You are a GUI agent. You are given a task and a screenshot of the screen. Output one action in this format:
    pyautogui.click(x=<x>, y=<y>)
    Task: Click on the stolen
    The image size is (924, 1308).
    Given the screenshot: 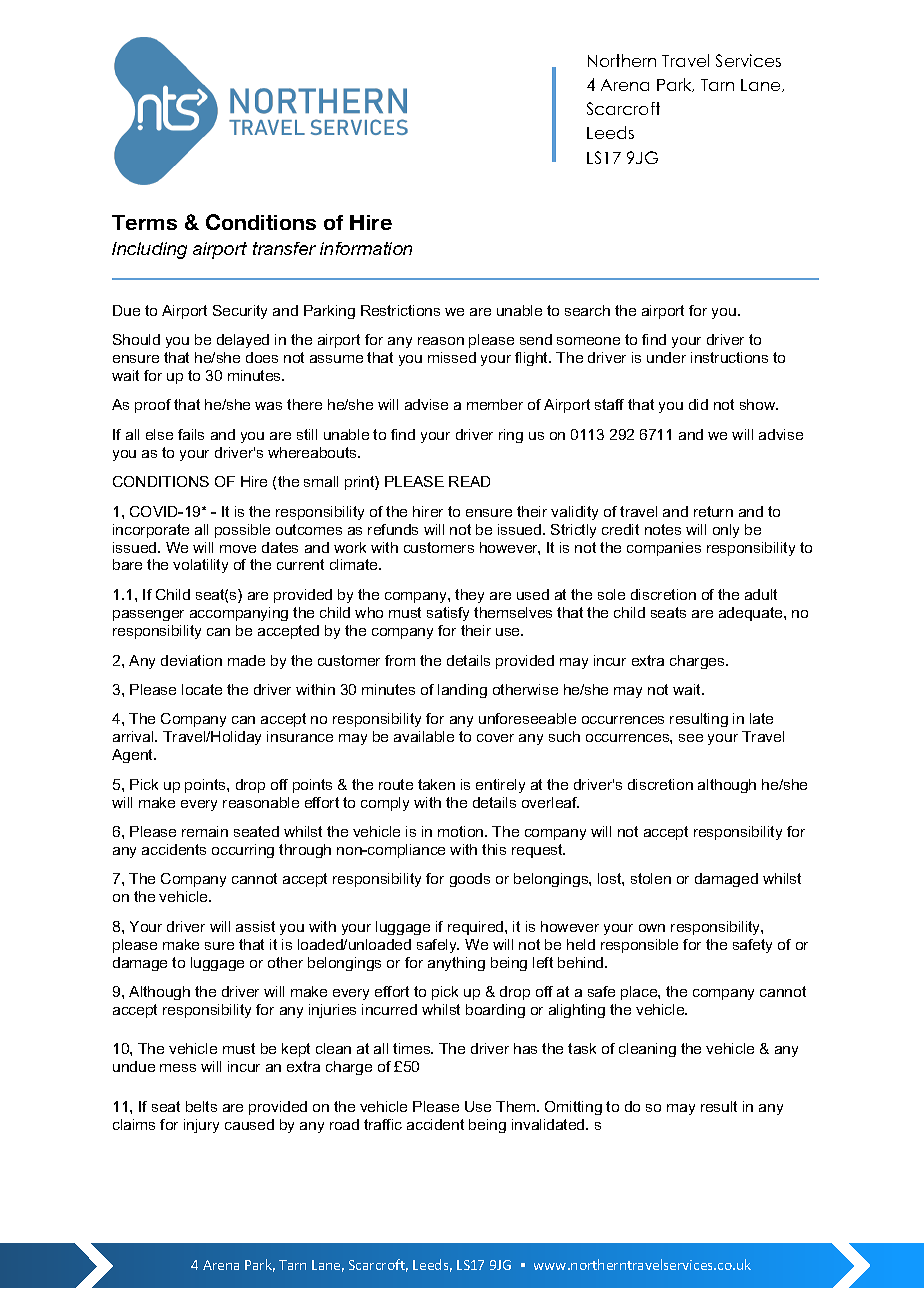 What is the action you would take?
    pyautogui.click(x=651, y=878)
